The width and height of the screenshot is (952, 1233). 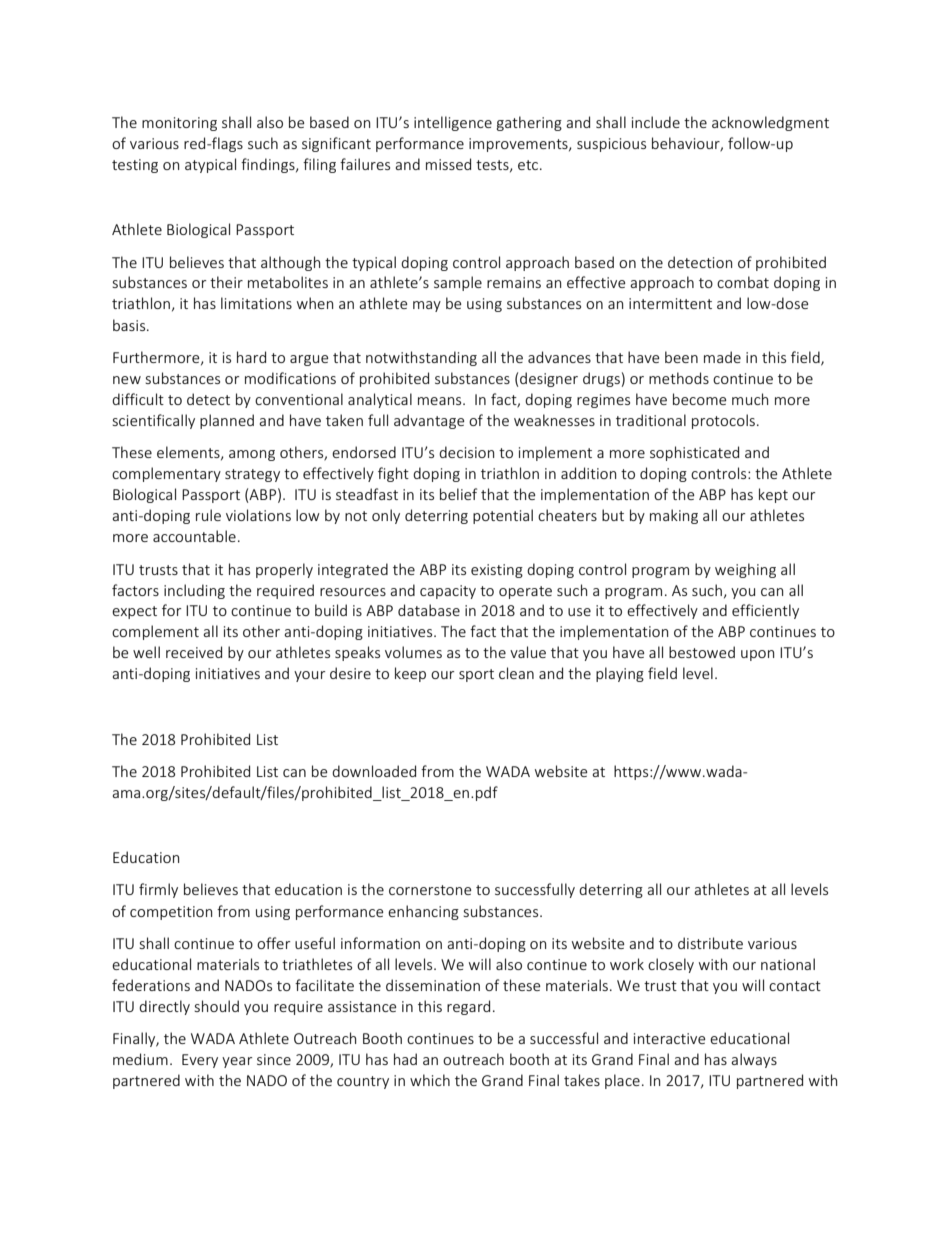 I want to click on advantage, so click(x=429, y=421).
